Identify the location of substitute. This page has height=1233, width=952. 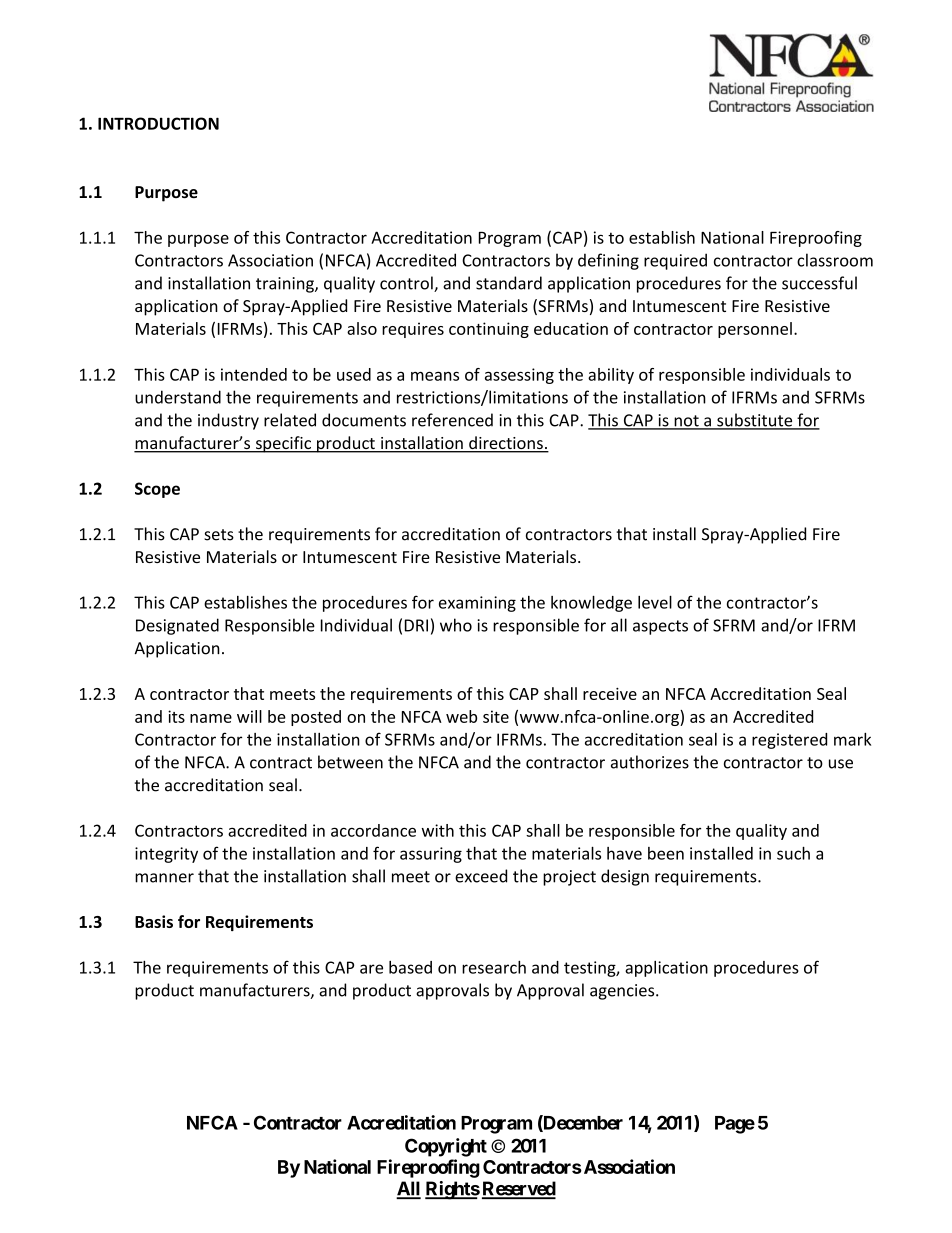
(755, 421).
